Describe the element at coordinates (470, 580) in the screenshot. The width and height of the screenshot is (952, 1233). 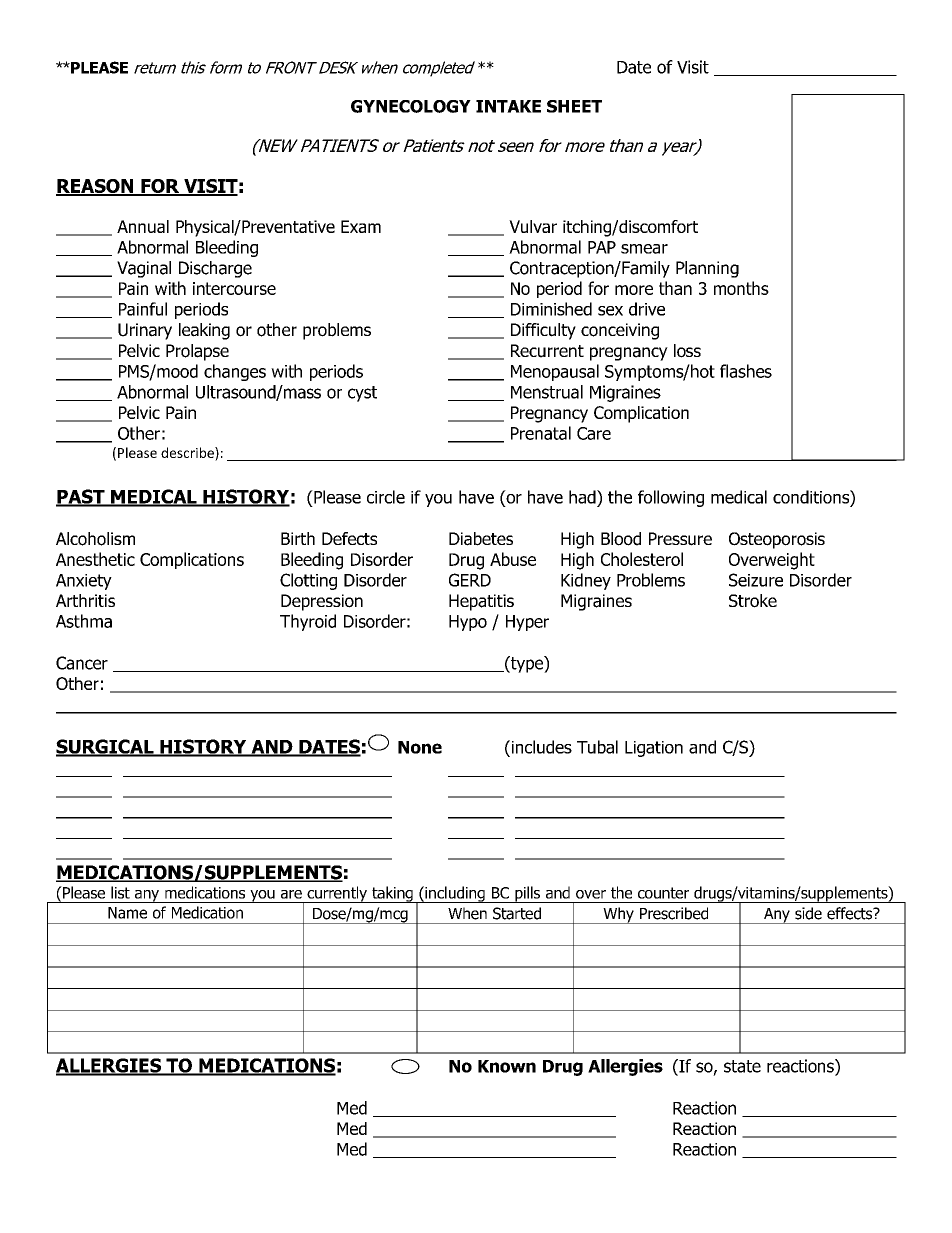
I see `GERD` at that location.
